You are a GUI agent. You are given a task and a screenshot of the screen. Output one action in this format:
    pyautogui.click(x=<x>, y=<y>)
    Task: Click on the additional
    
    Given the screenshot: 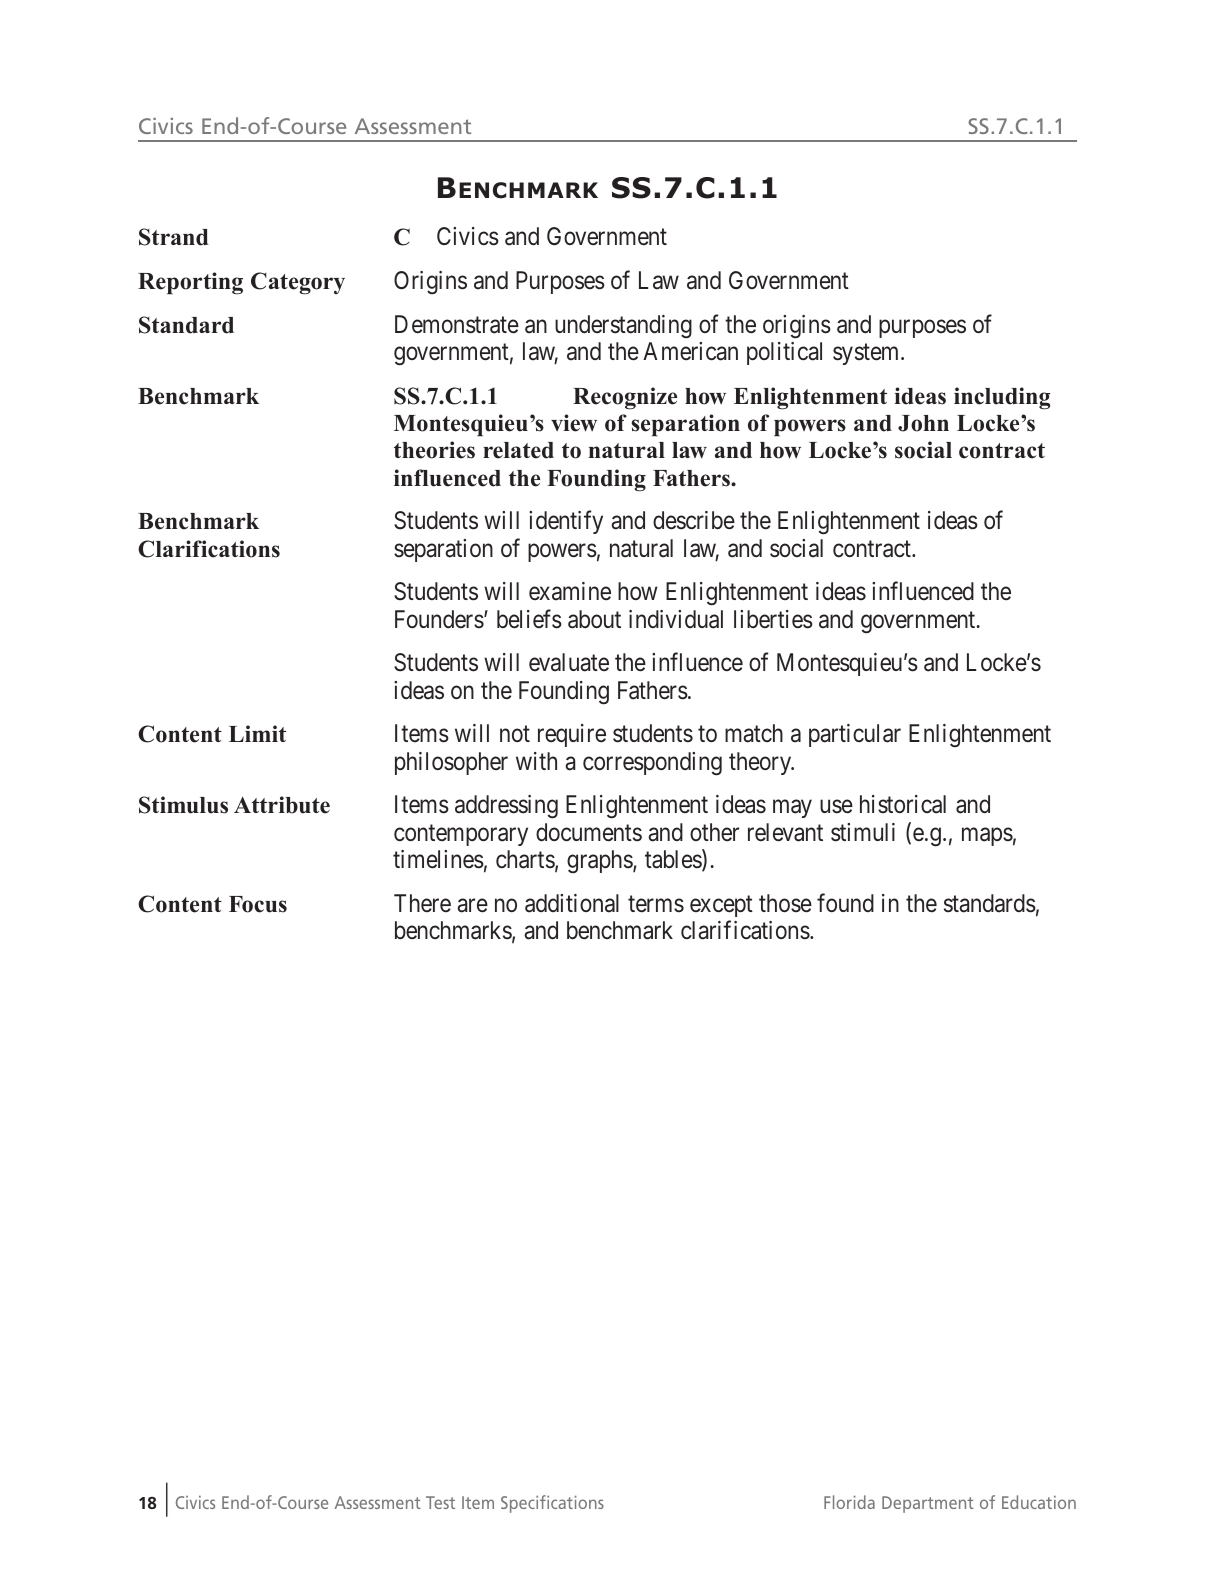 What is the action you would take?
    pyautogui.click(x=572, y=903)
